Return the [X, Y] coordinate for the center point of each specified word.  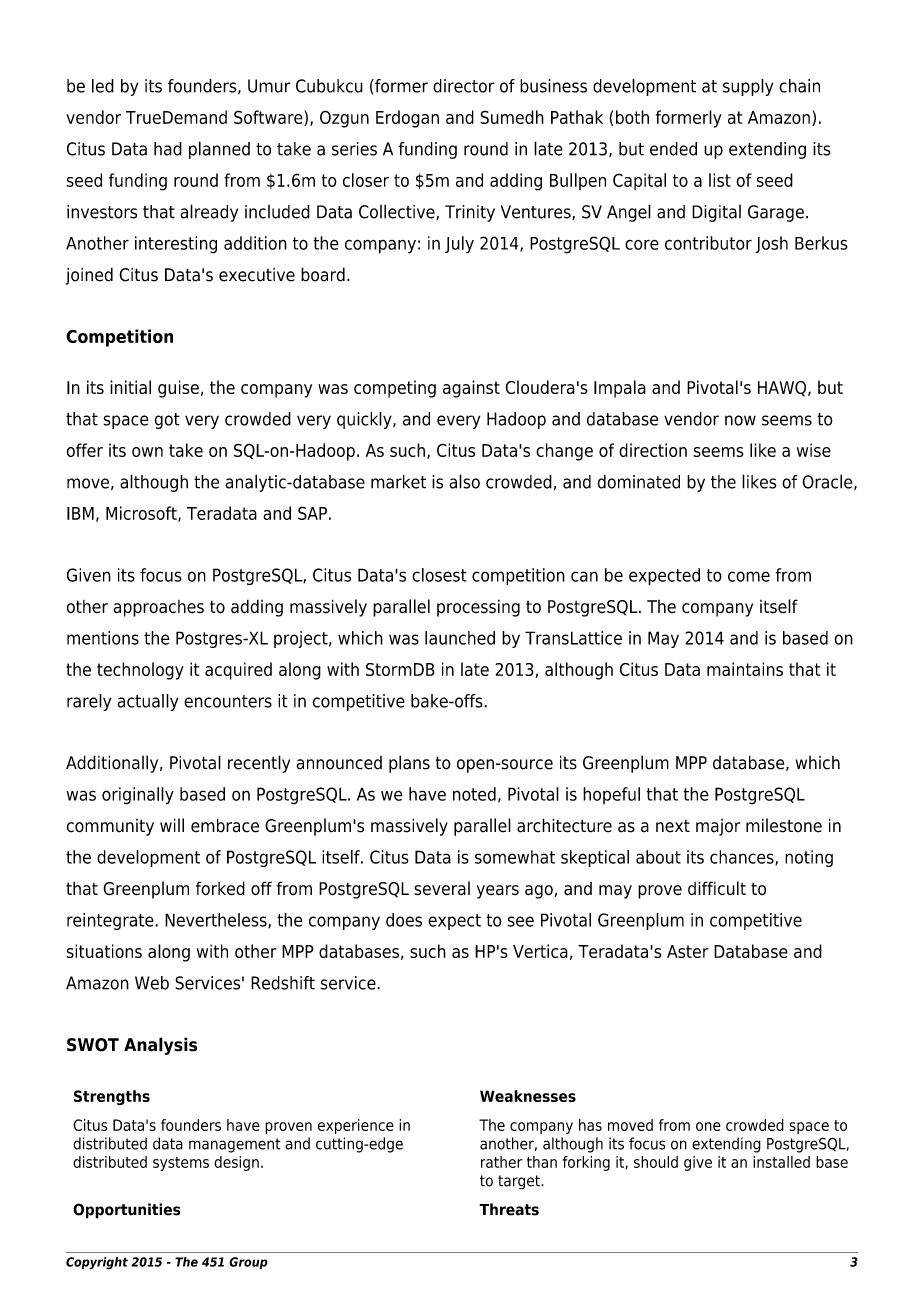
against [471, 389]
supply [748, 87]
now [740, 420]
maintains [745, 669]
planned [219, 150]
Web [152, 983]
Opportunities [127, 1211]
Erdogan [407, 119]
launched [460, 638]
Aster [687, 951]
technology [140, 671]
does [404, 920]
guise [178, 389]
